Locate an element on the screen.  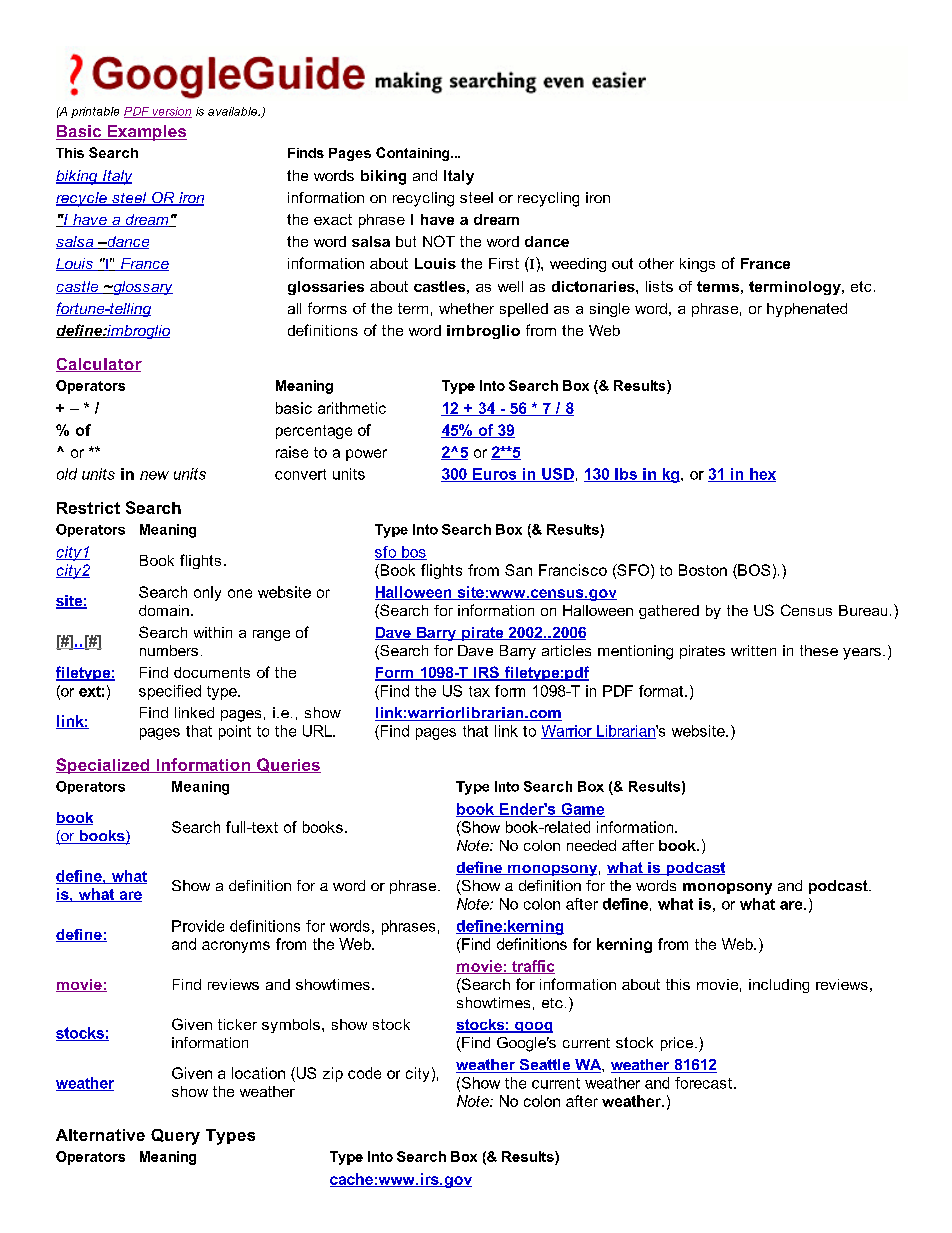
including is located at coordinates (779, 986).
